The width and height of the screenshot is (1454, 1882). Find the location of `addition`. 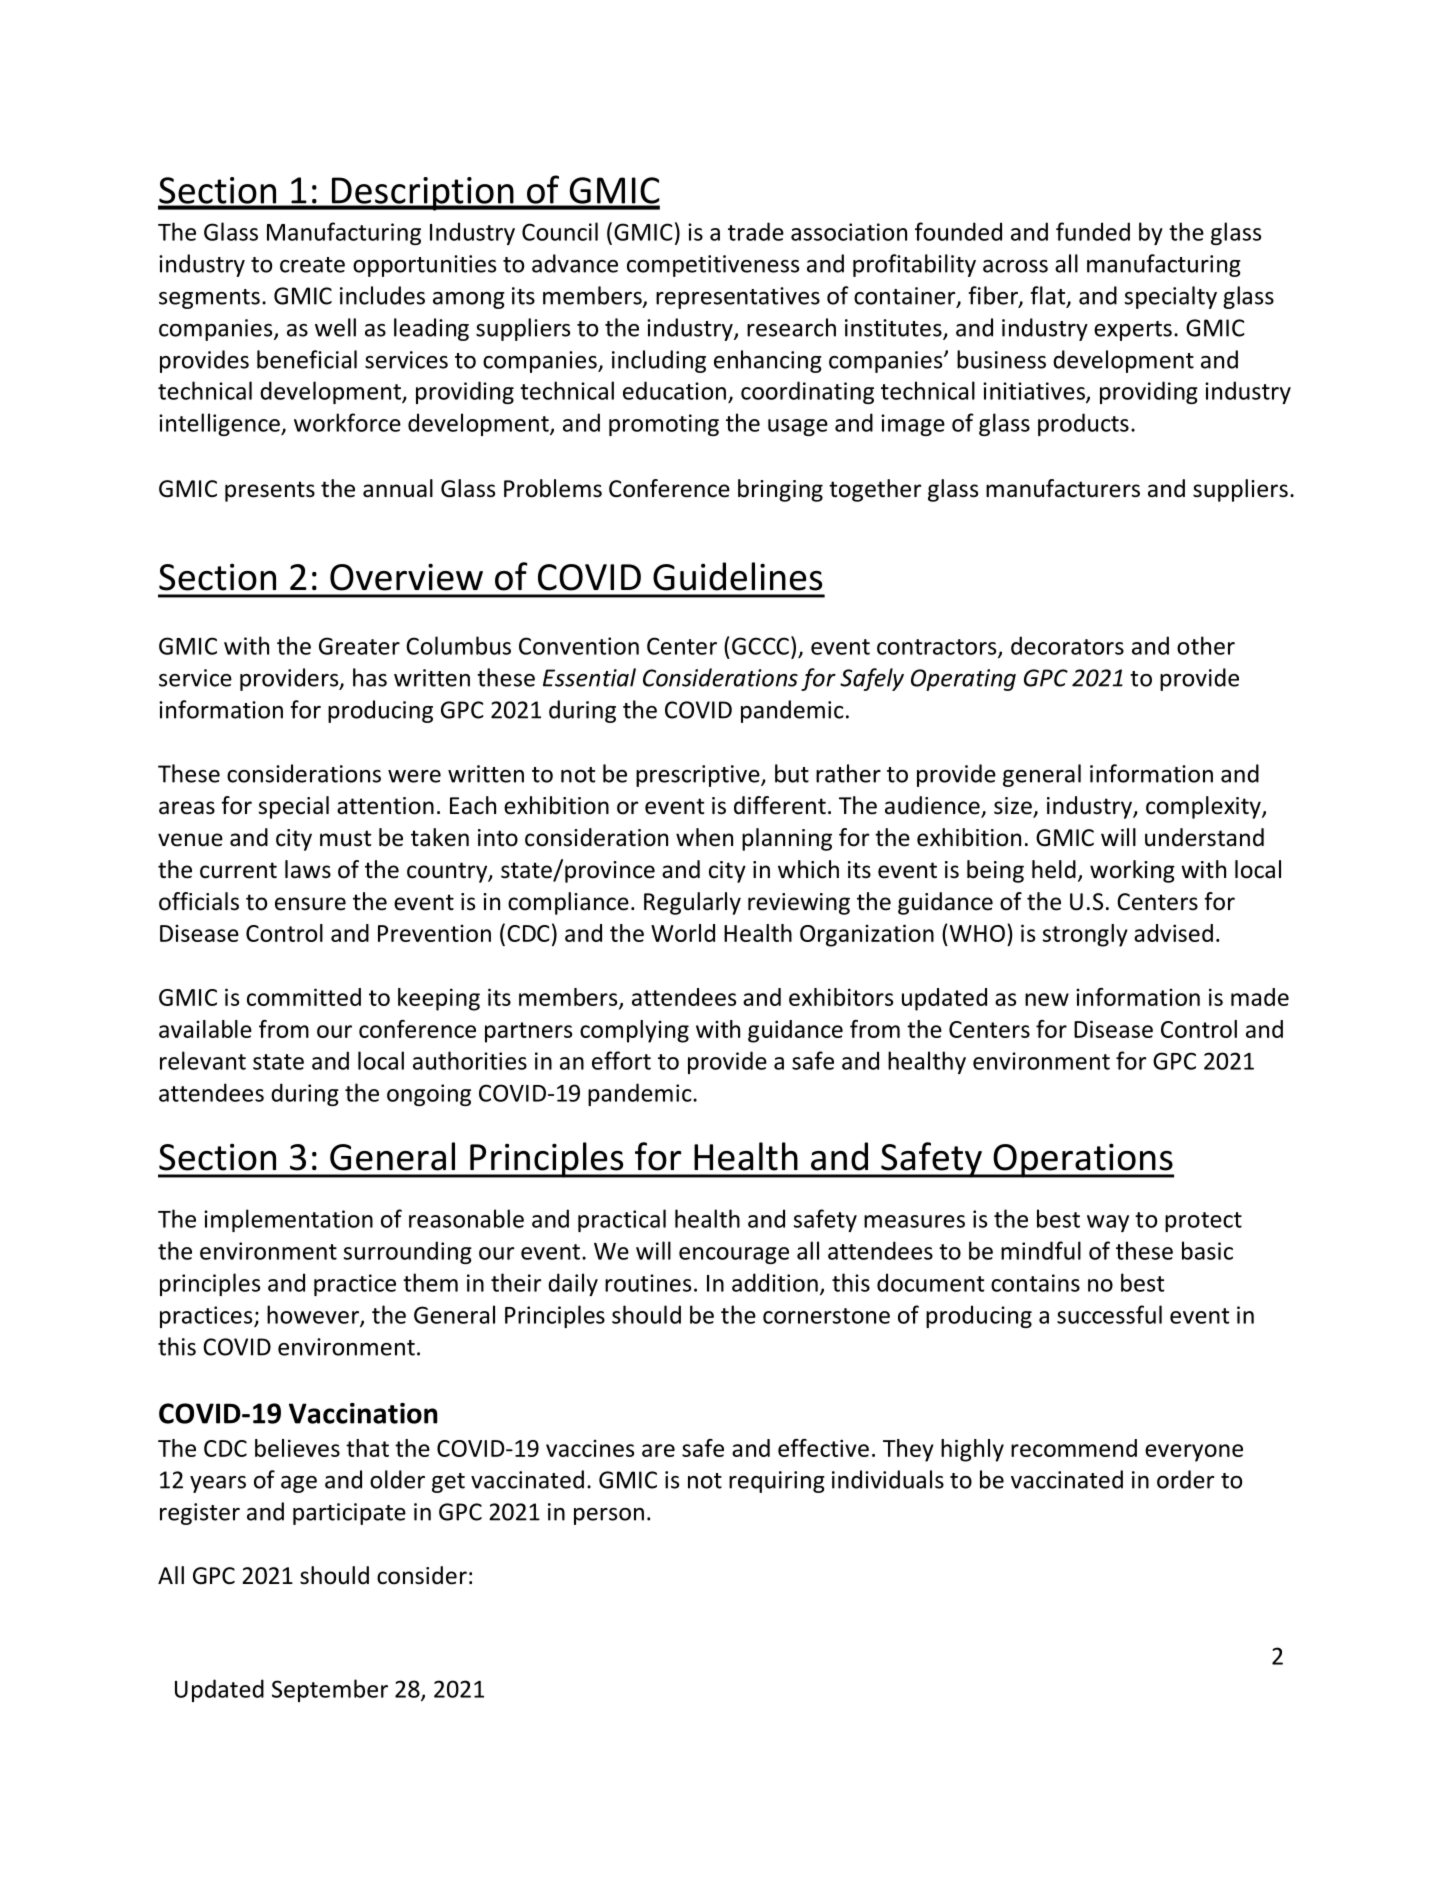

addition is located at coordinates (775, 1282).
